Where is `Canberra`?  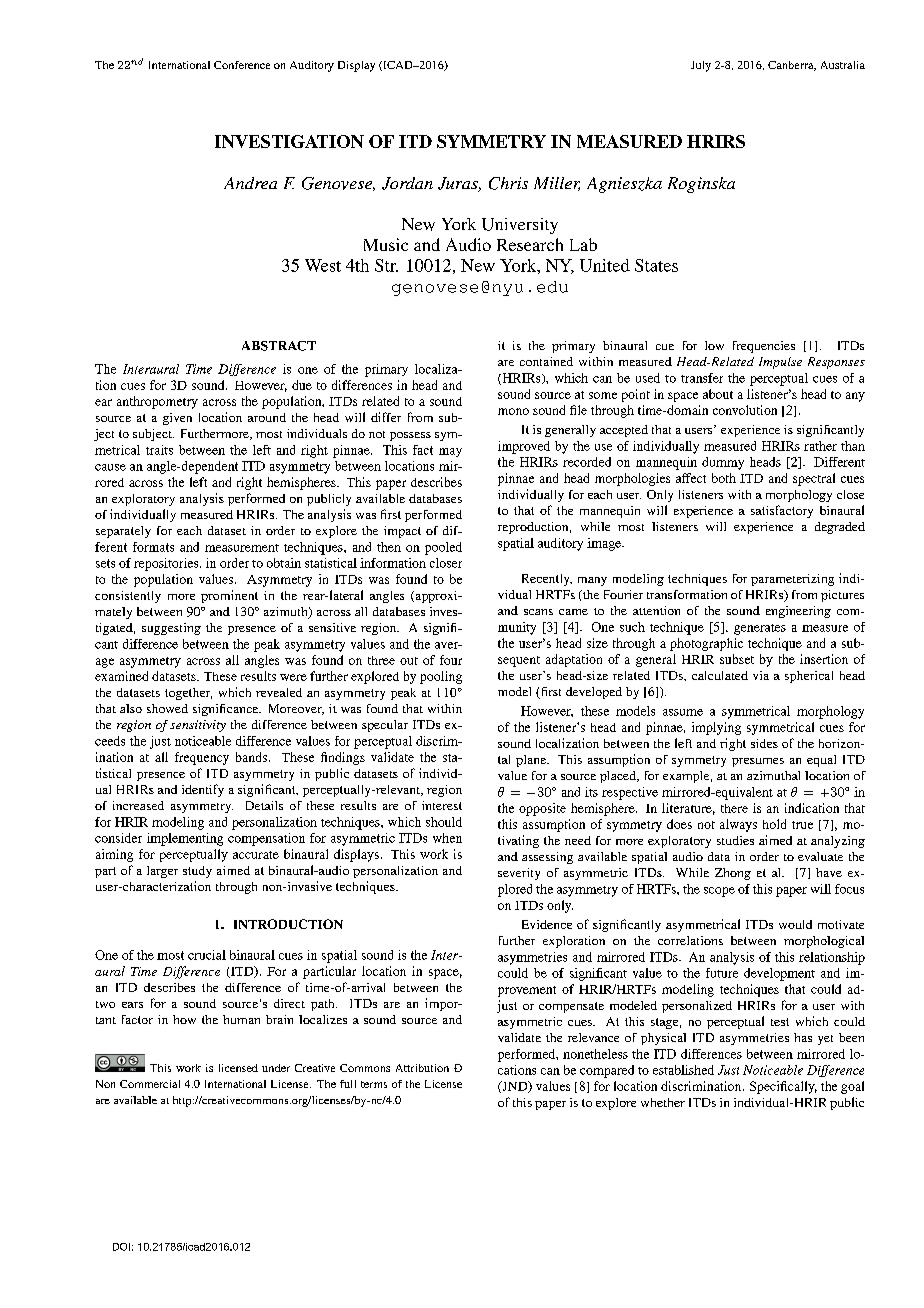
Canberra is located at coordinates (792, 66).
